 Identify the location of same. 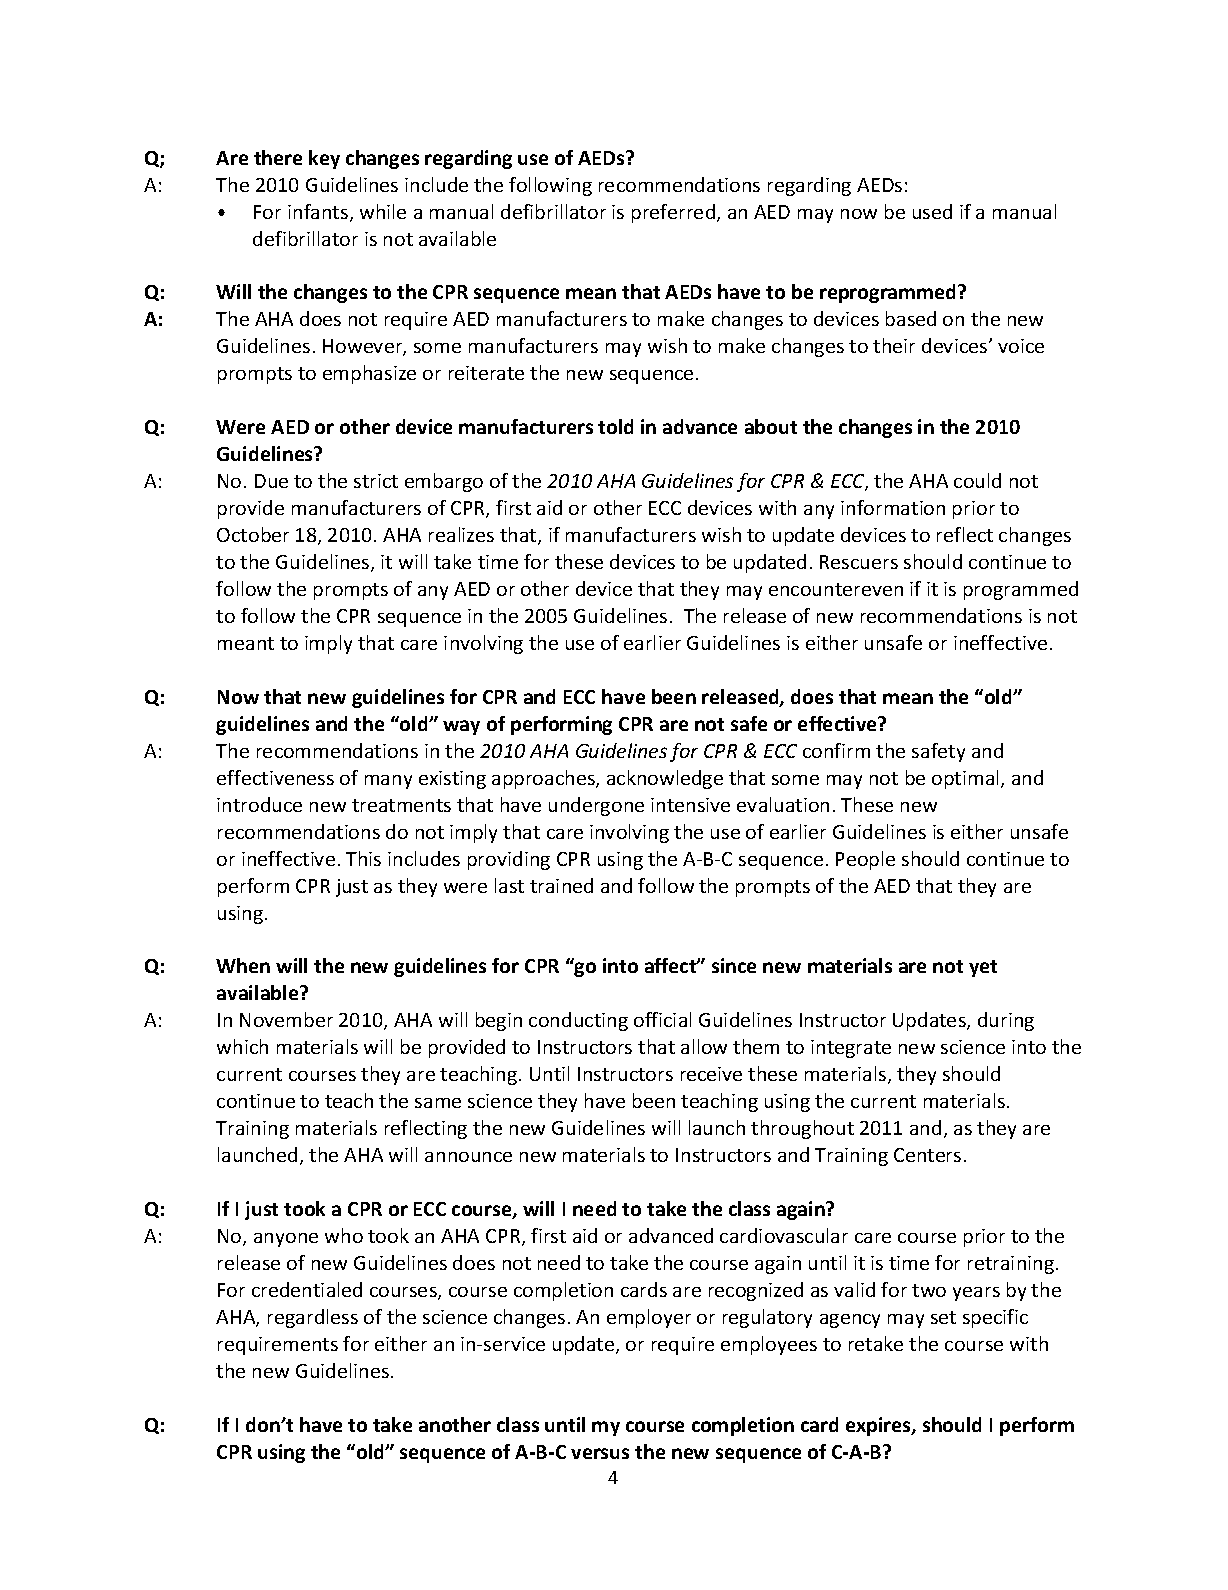
(438, 1103).
